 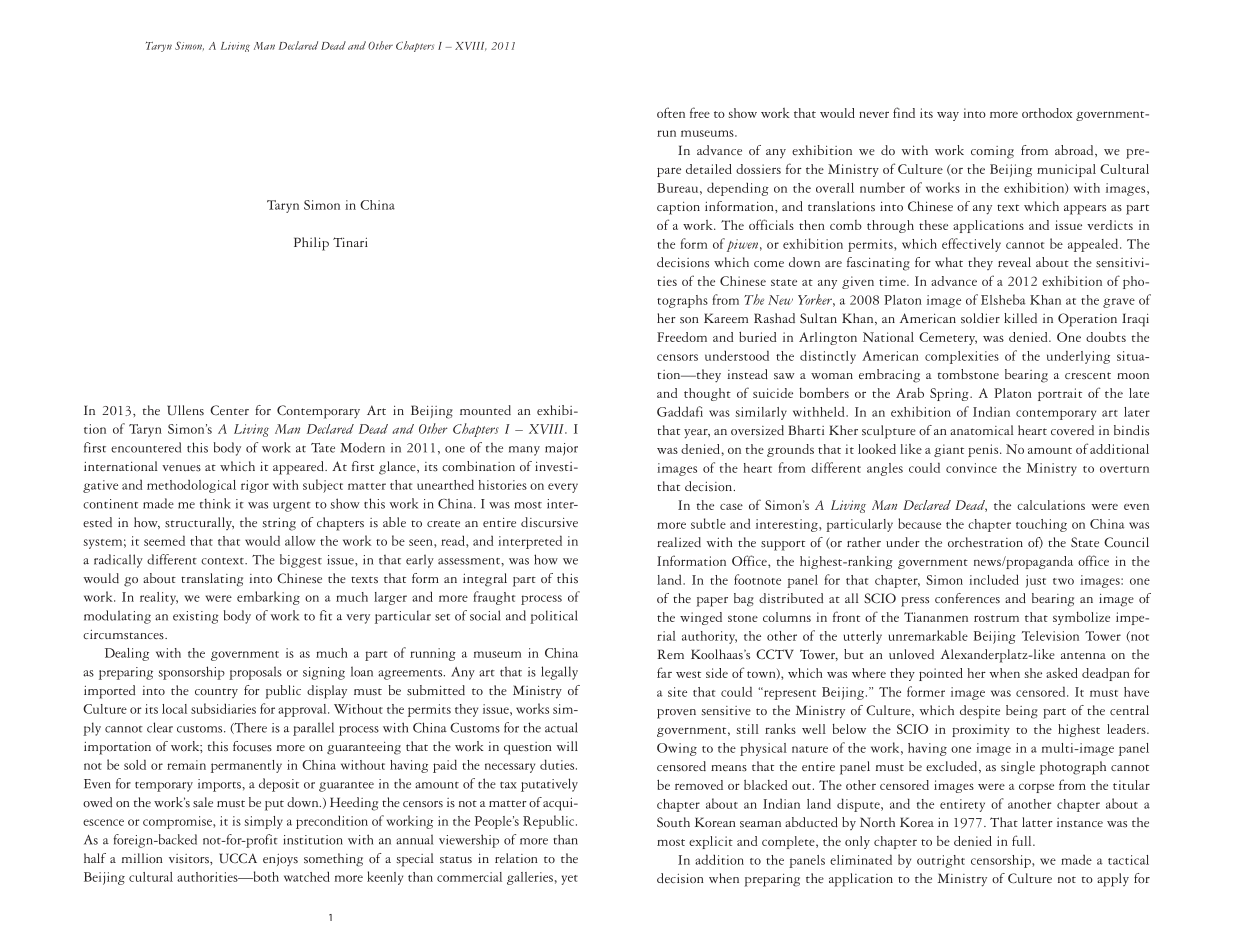 I want to click on often, so click(x=671, y=112).
